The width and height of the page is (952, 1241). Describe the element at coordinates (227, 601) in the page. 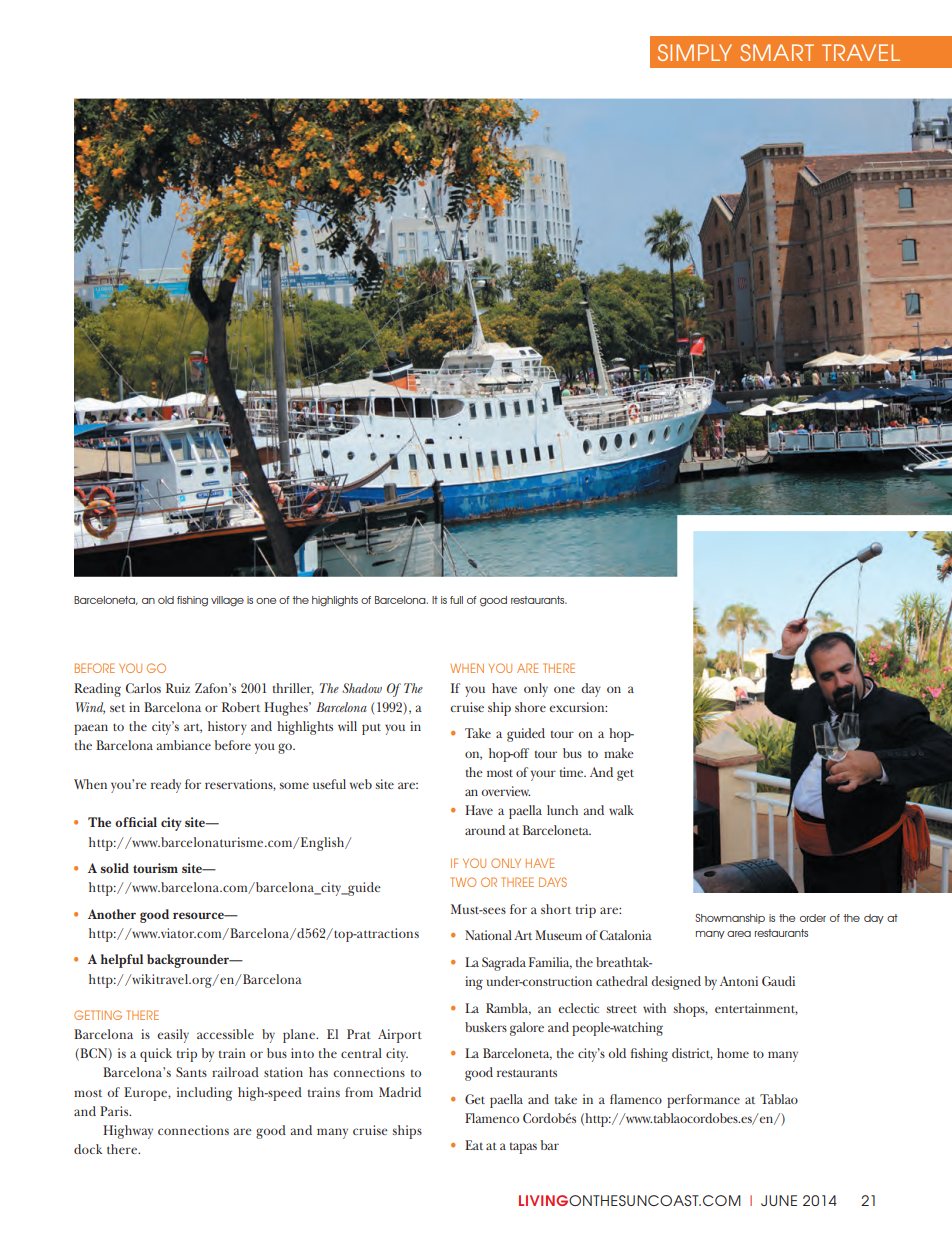

I see `village` at that location.
